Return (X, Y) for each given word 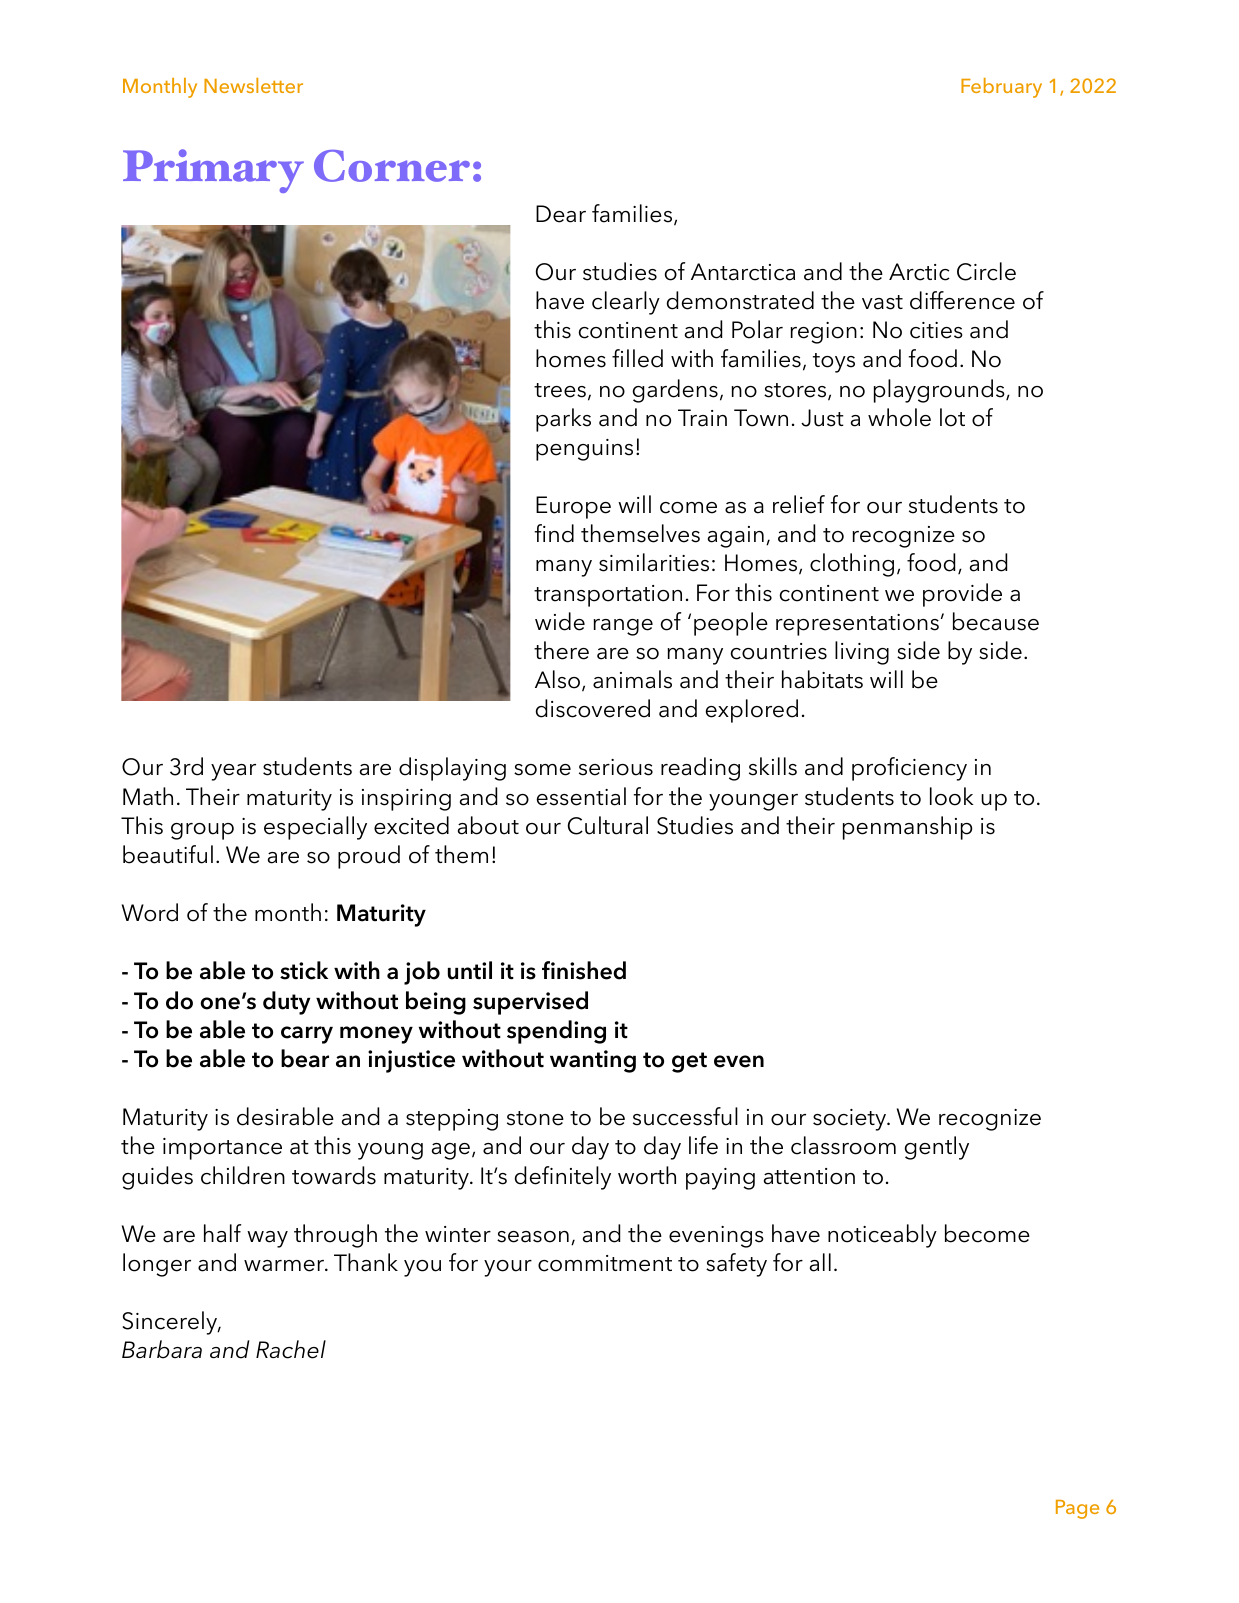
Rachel (291, 1349)
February (1001, 88)
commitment (605, 1263)
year (233, 772)
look (952, 796)
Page (1077, 1509)
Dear (561, 214)
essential (581, 796)
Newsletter (253, 85)
